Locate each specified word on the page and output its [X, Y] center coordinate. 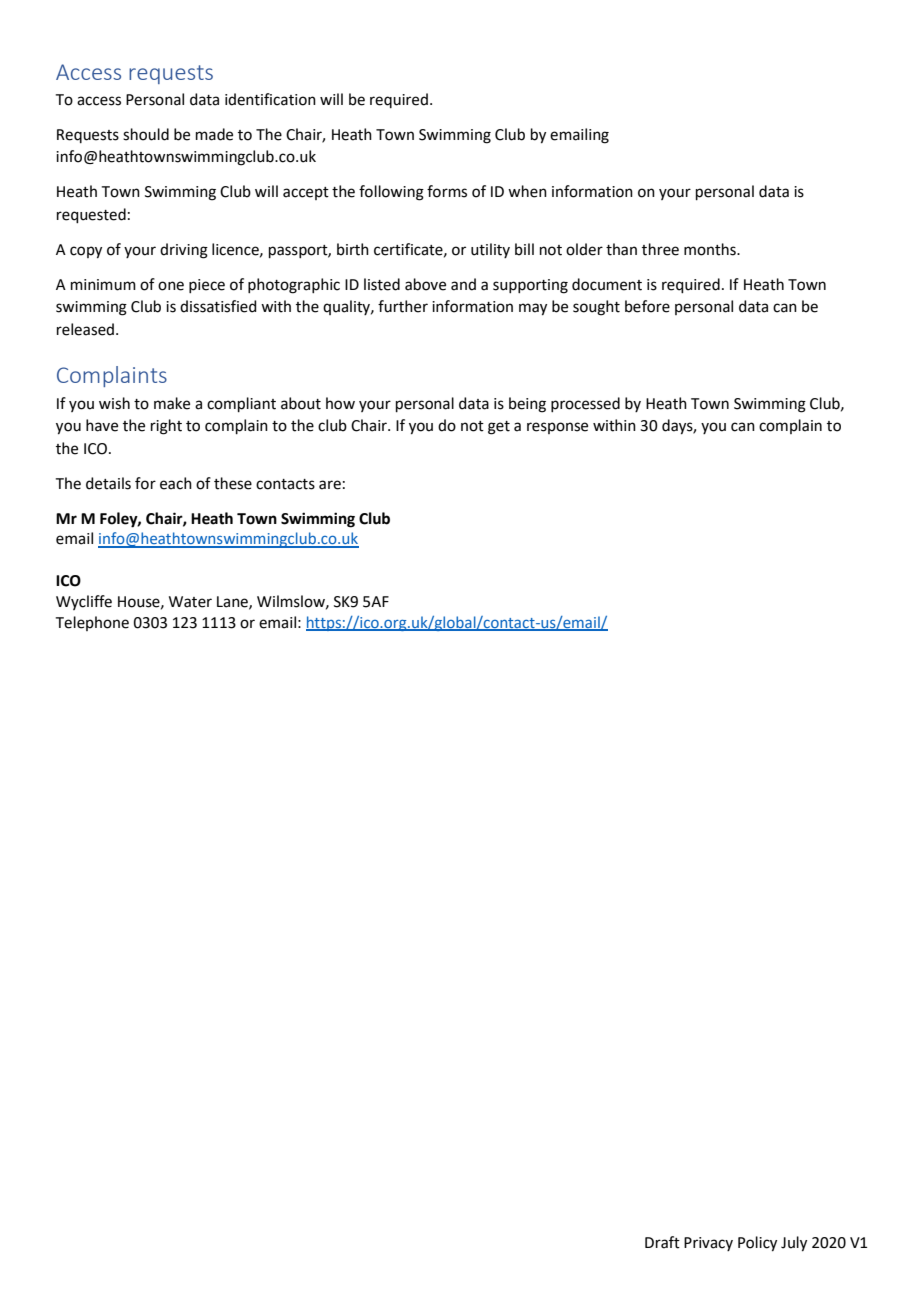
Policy [757, 1244]
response [557, 428]
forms [447, 191]
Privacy [708, 1244]
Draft [662, 1242]
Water [190, 602]
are [330, 485]
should [146, 134]
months [711, 249]
